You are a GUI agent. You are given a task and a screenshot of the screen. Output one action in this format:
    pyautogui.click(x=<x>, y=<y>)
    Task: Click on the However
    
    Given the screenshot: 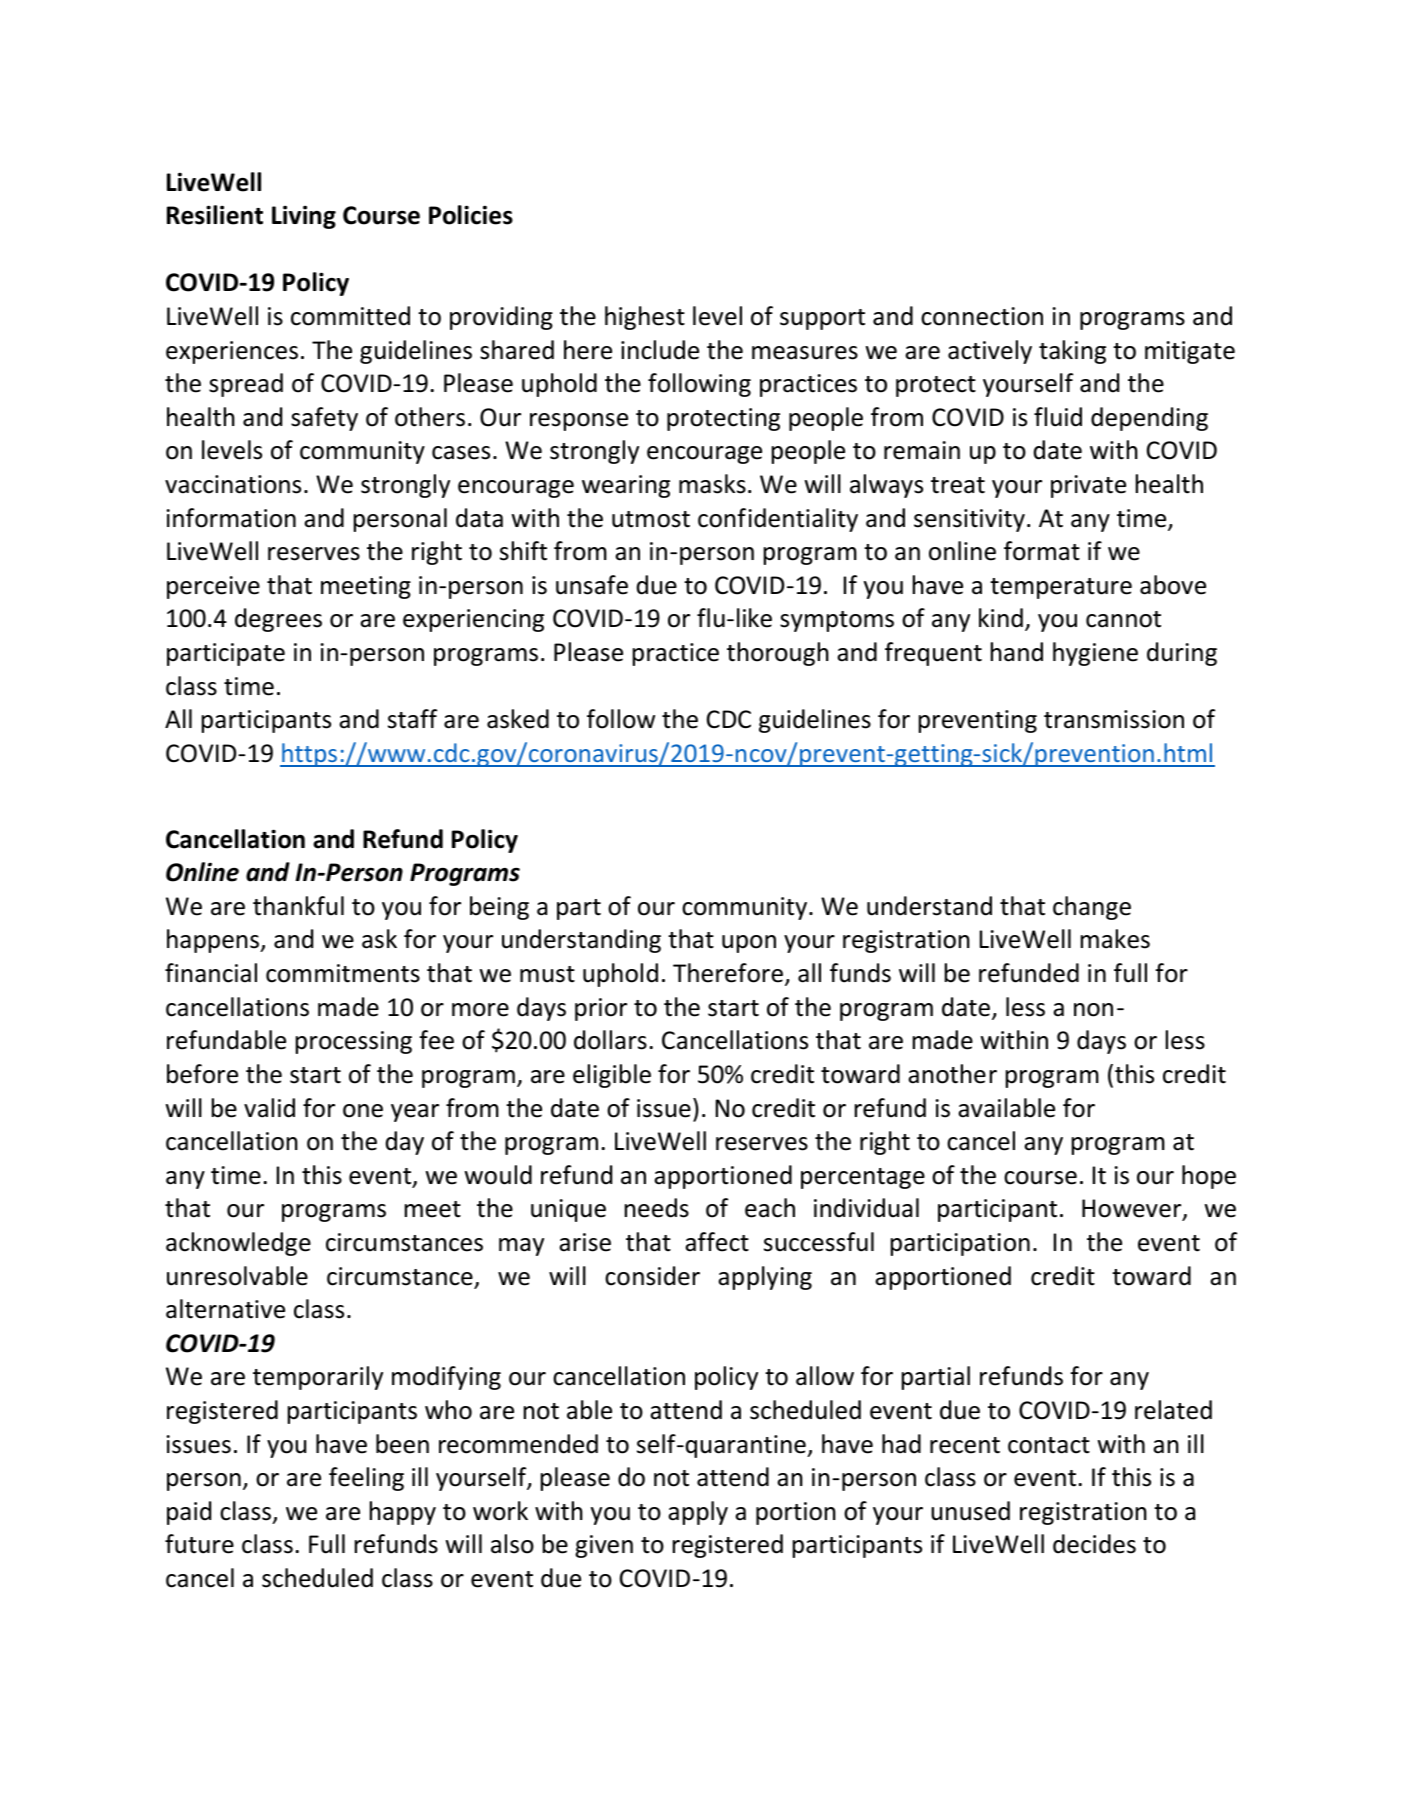 What is the action you would take?
    pyautogui.click(x=1133, y=1209)
